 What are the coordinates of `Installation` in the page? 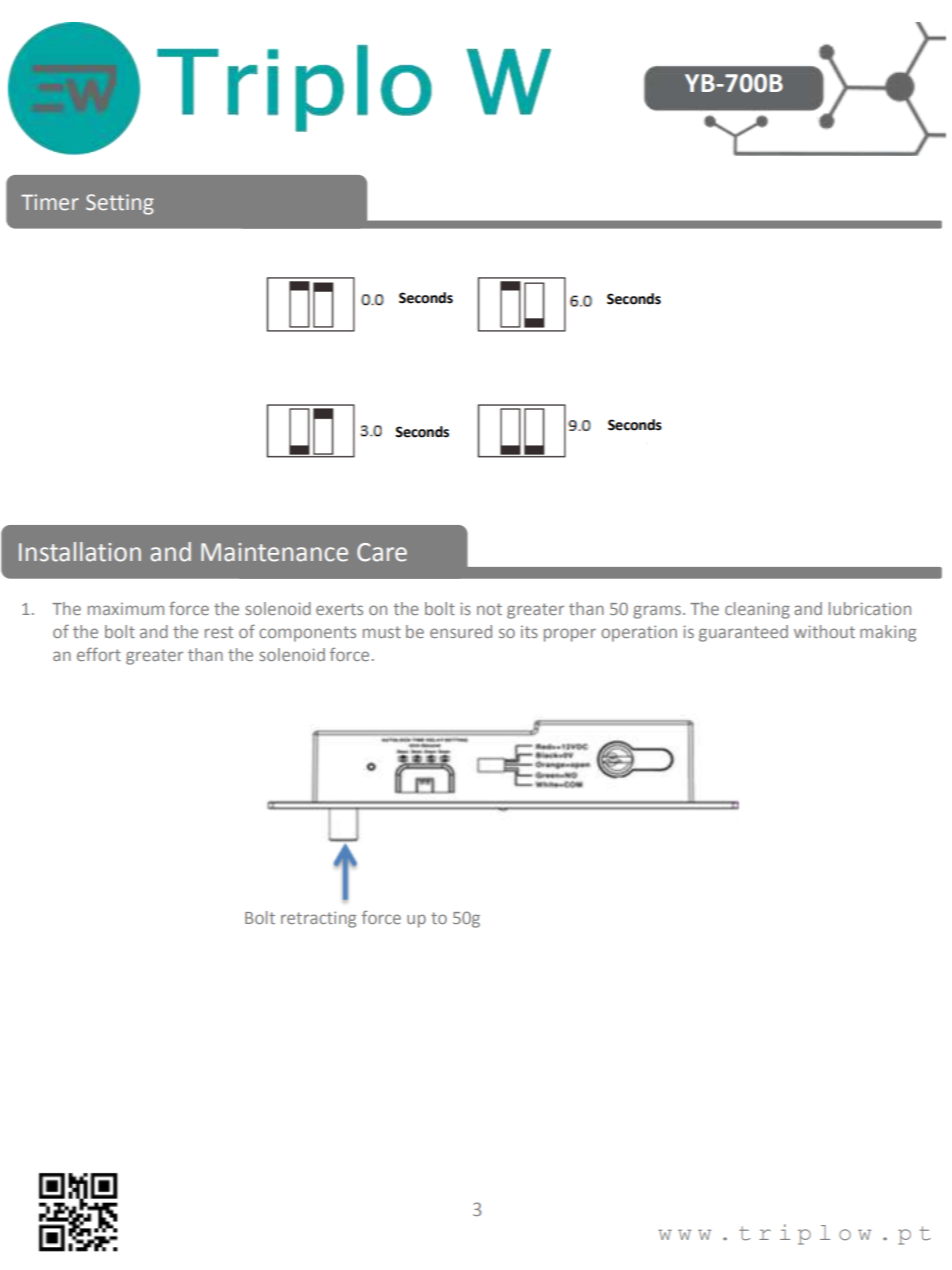 It's located at (80, 552).
